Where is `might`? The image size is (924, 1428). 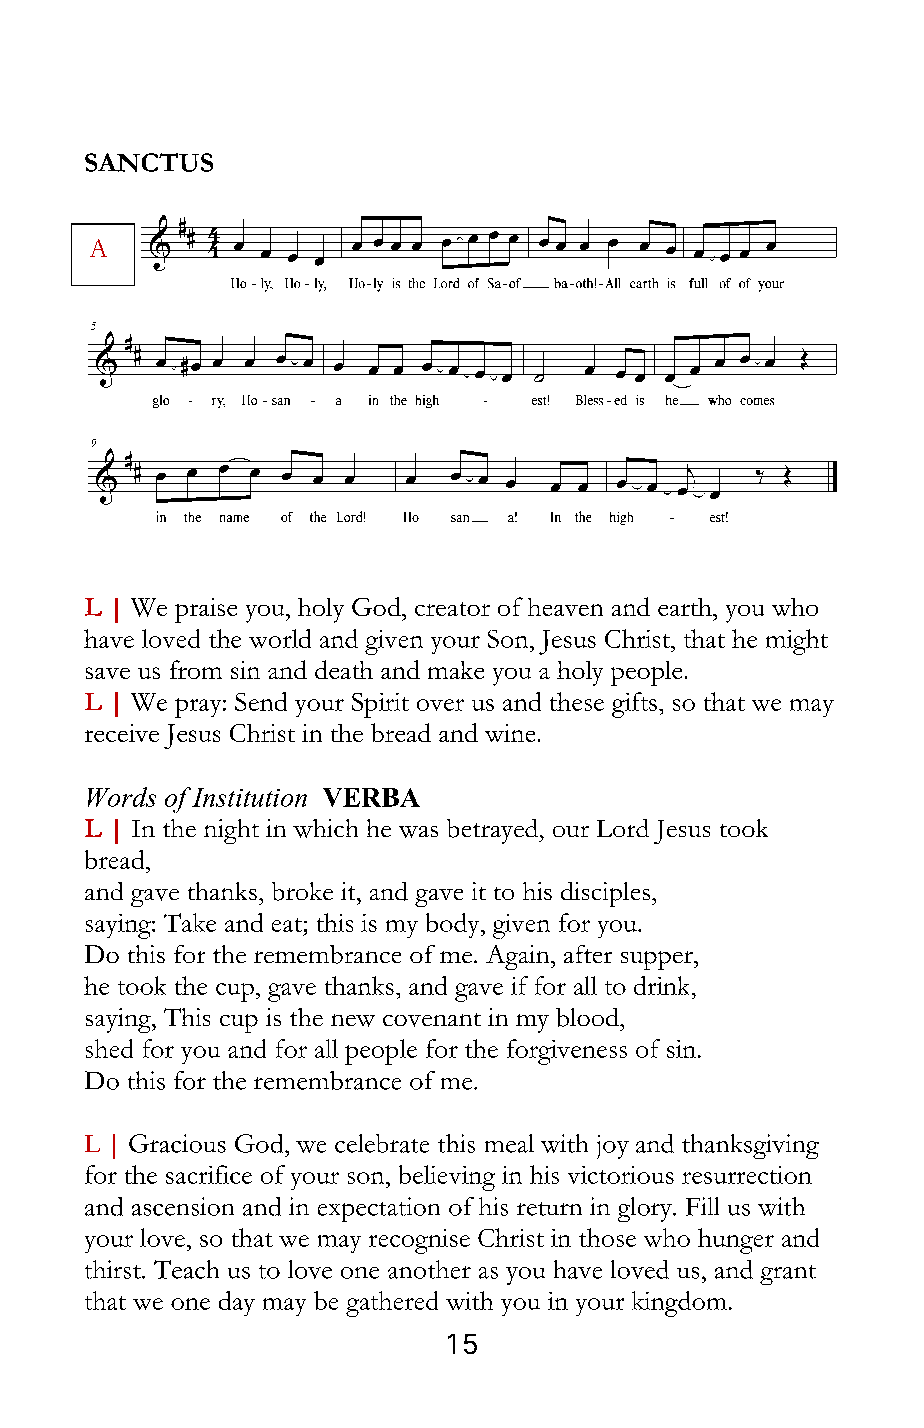 might is located at coordinates (797, 642).
